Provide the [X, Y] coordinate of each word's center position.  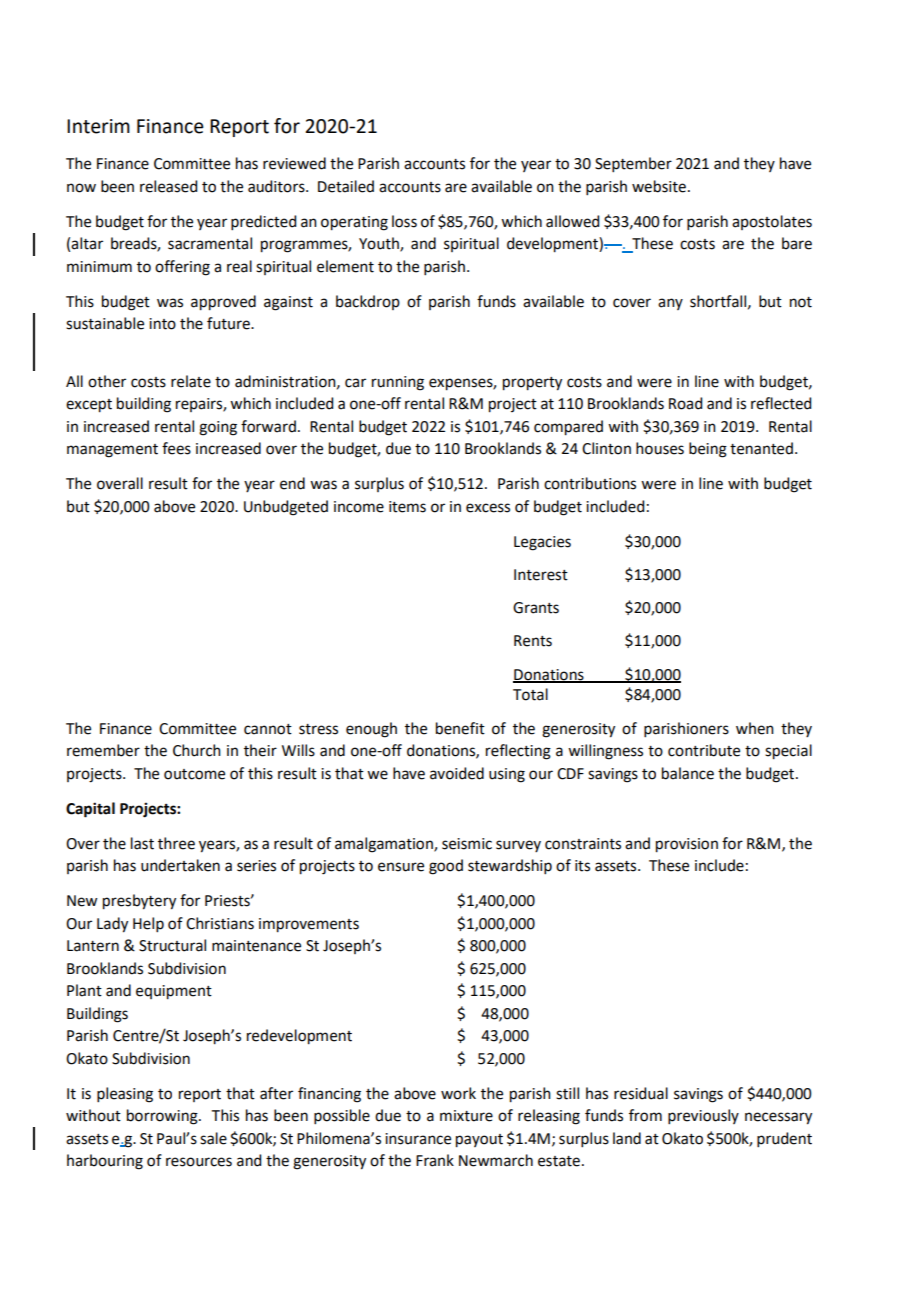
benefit [460, 728]
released [168, 186]
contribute [704, 750]
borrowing [163, 1117]
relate [191, 381]
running [398, 383]
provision [687, 845]
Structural [172, 945]
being [708, 450]
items [407, 507]
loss [404, 221]
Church [197, 750]
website [659, 186]
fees [176, 448]
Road [685, 403]
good [446, 867]
